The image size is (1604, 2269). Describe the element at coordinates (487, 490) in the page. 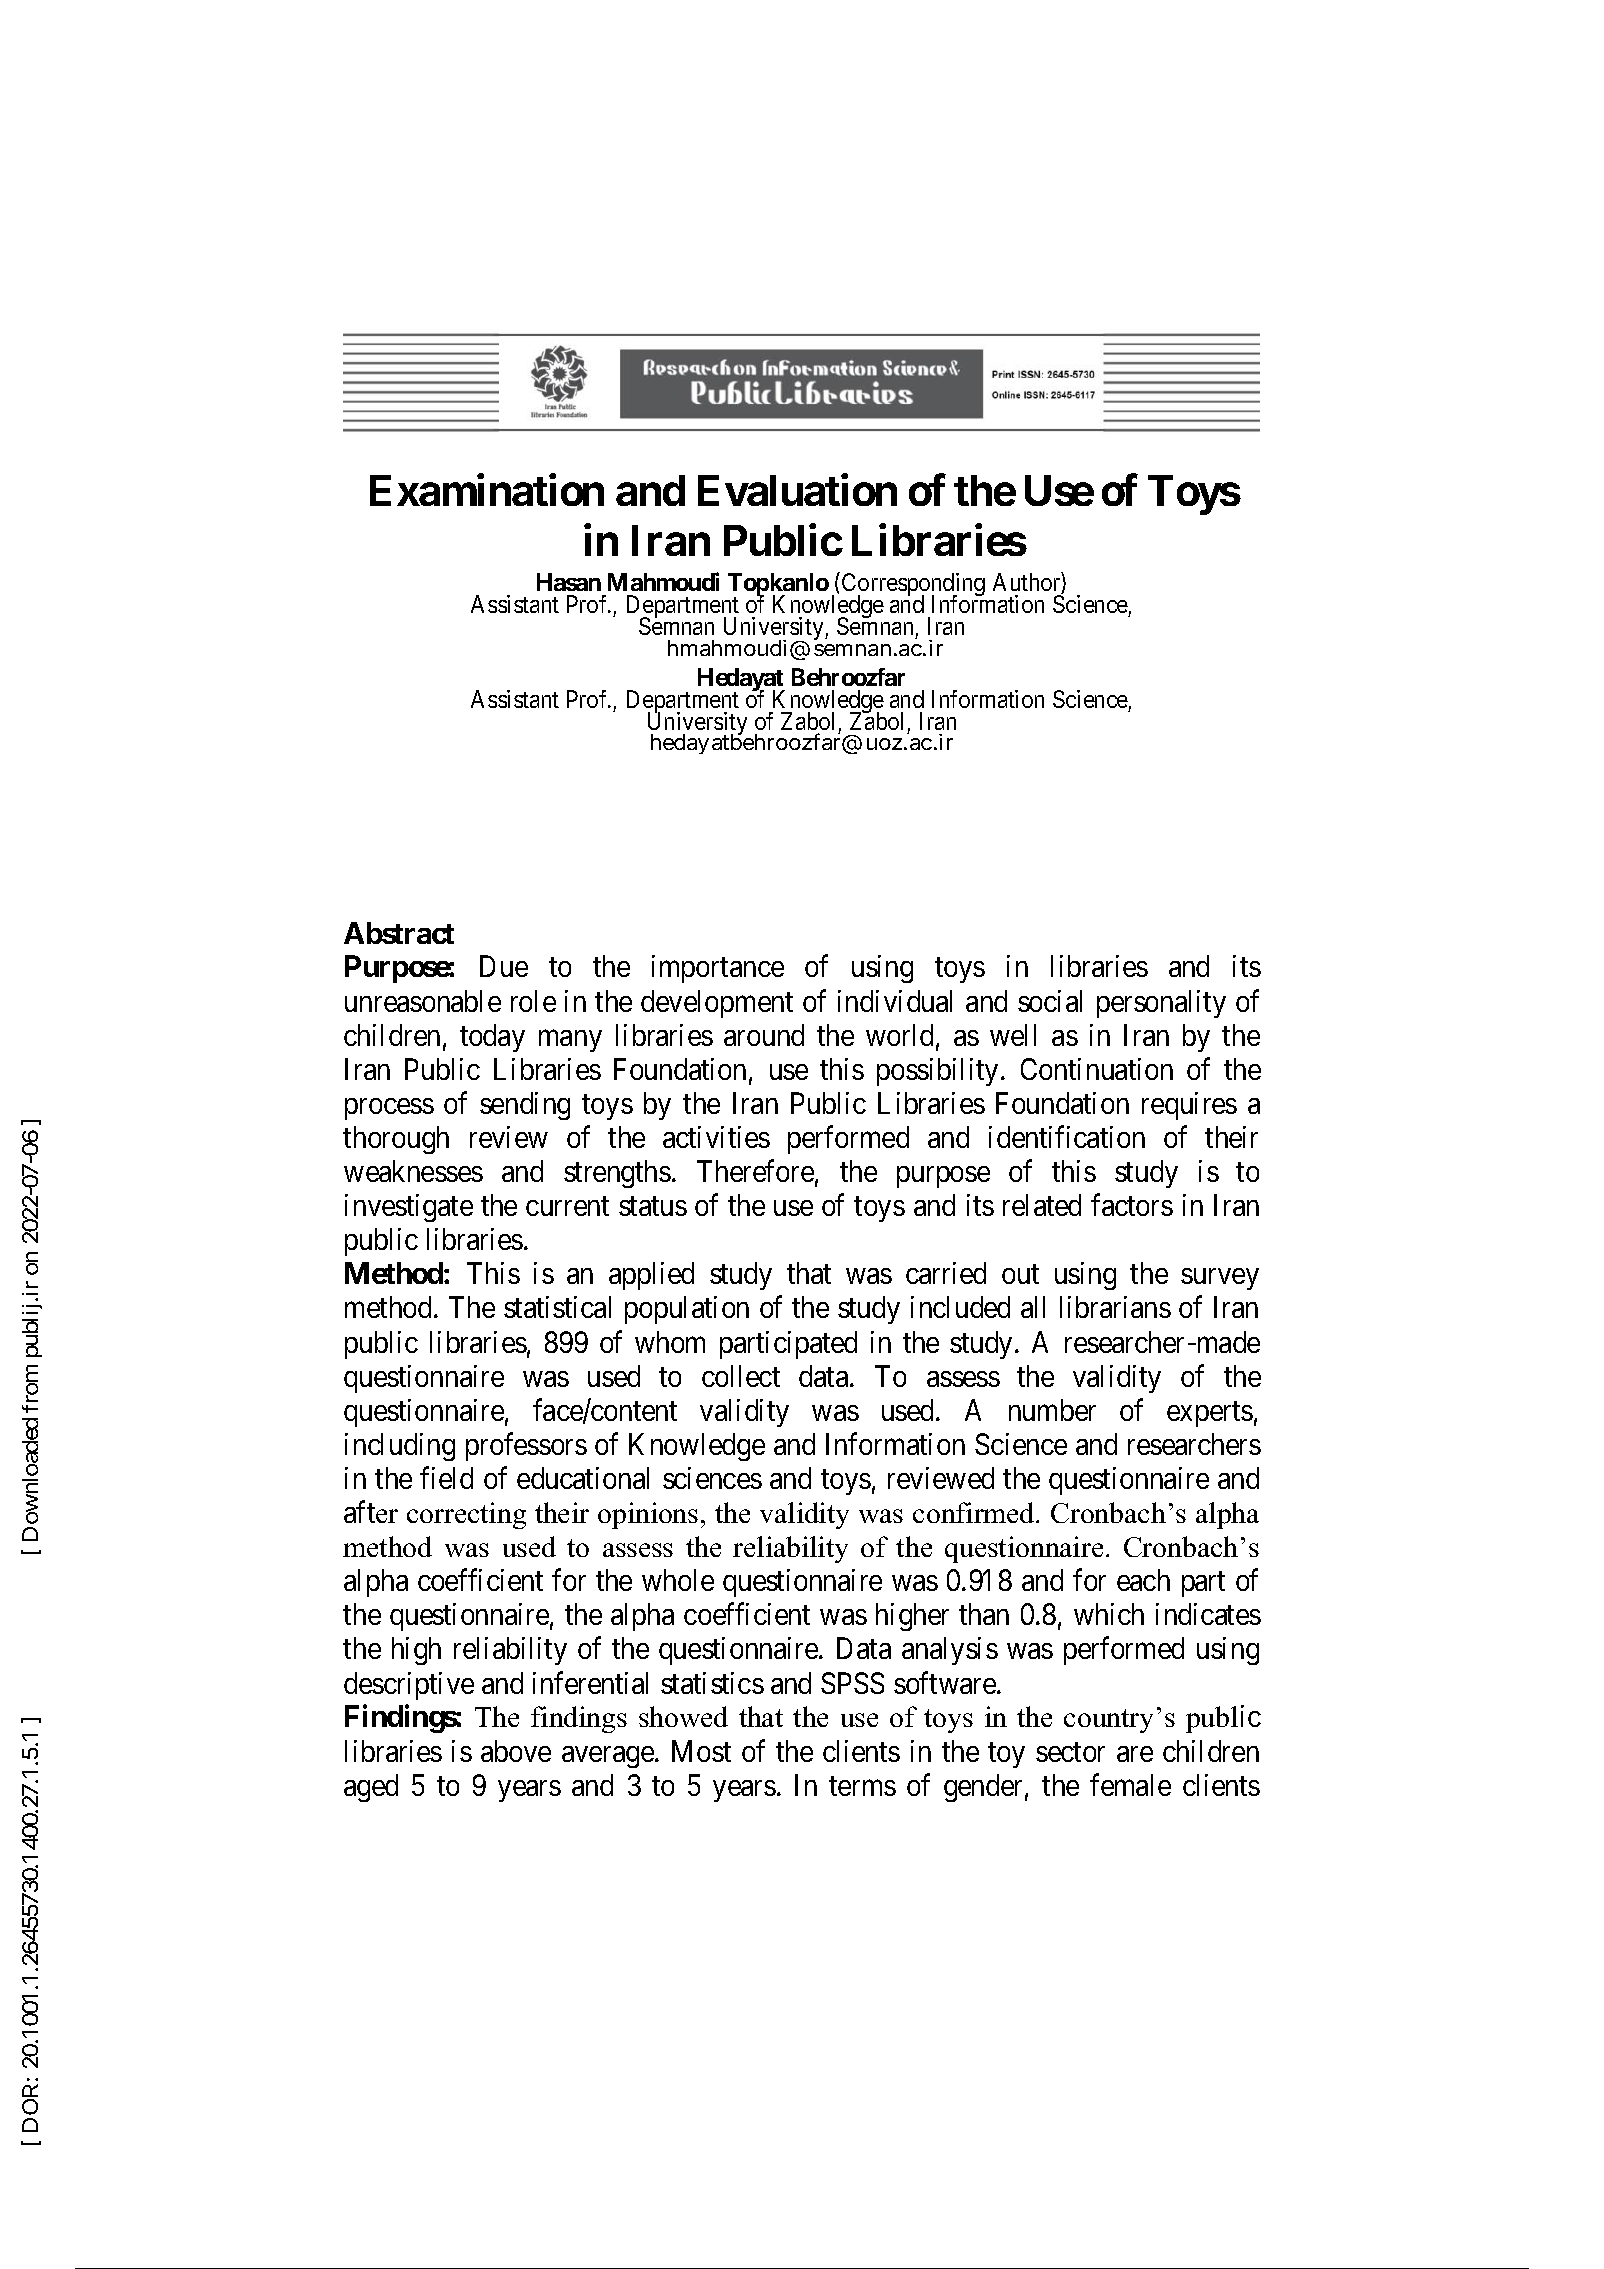

I see `Examination` at that location.
